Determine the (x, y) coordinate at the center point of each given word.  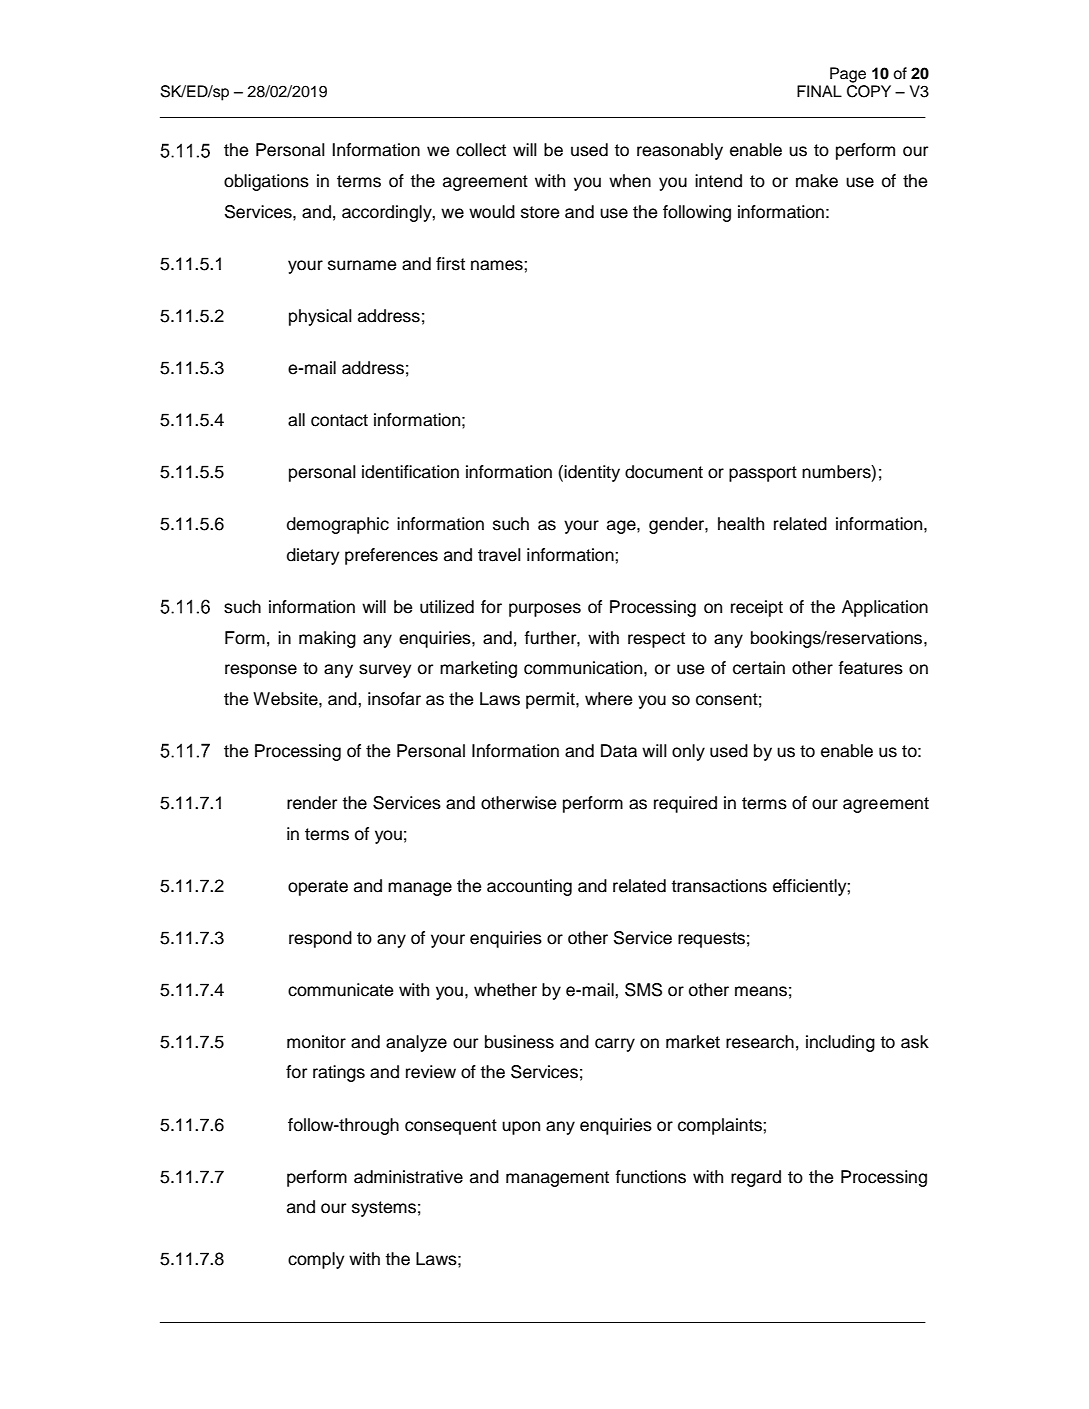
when (630, 181)
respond (320, 939)
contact (339, 420)
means (761, 991)
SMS (643, 990)
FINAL (819, 91)
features (870, 668)
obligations (266, 182)
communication (584, 668)
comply (316, 1260)
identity (592, 473)
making (327, 639)
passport (763, 474)
